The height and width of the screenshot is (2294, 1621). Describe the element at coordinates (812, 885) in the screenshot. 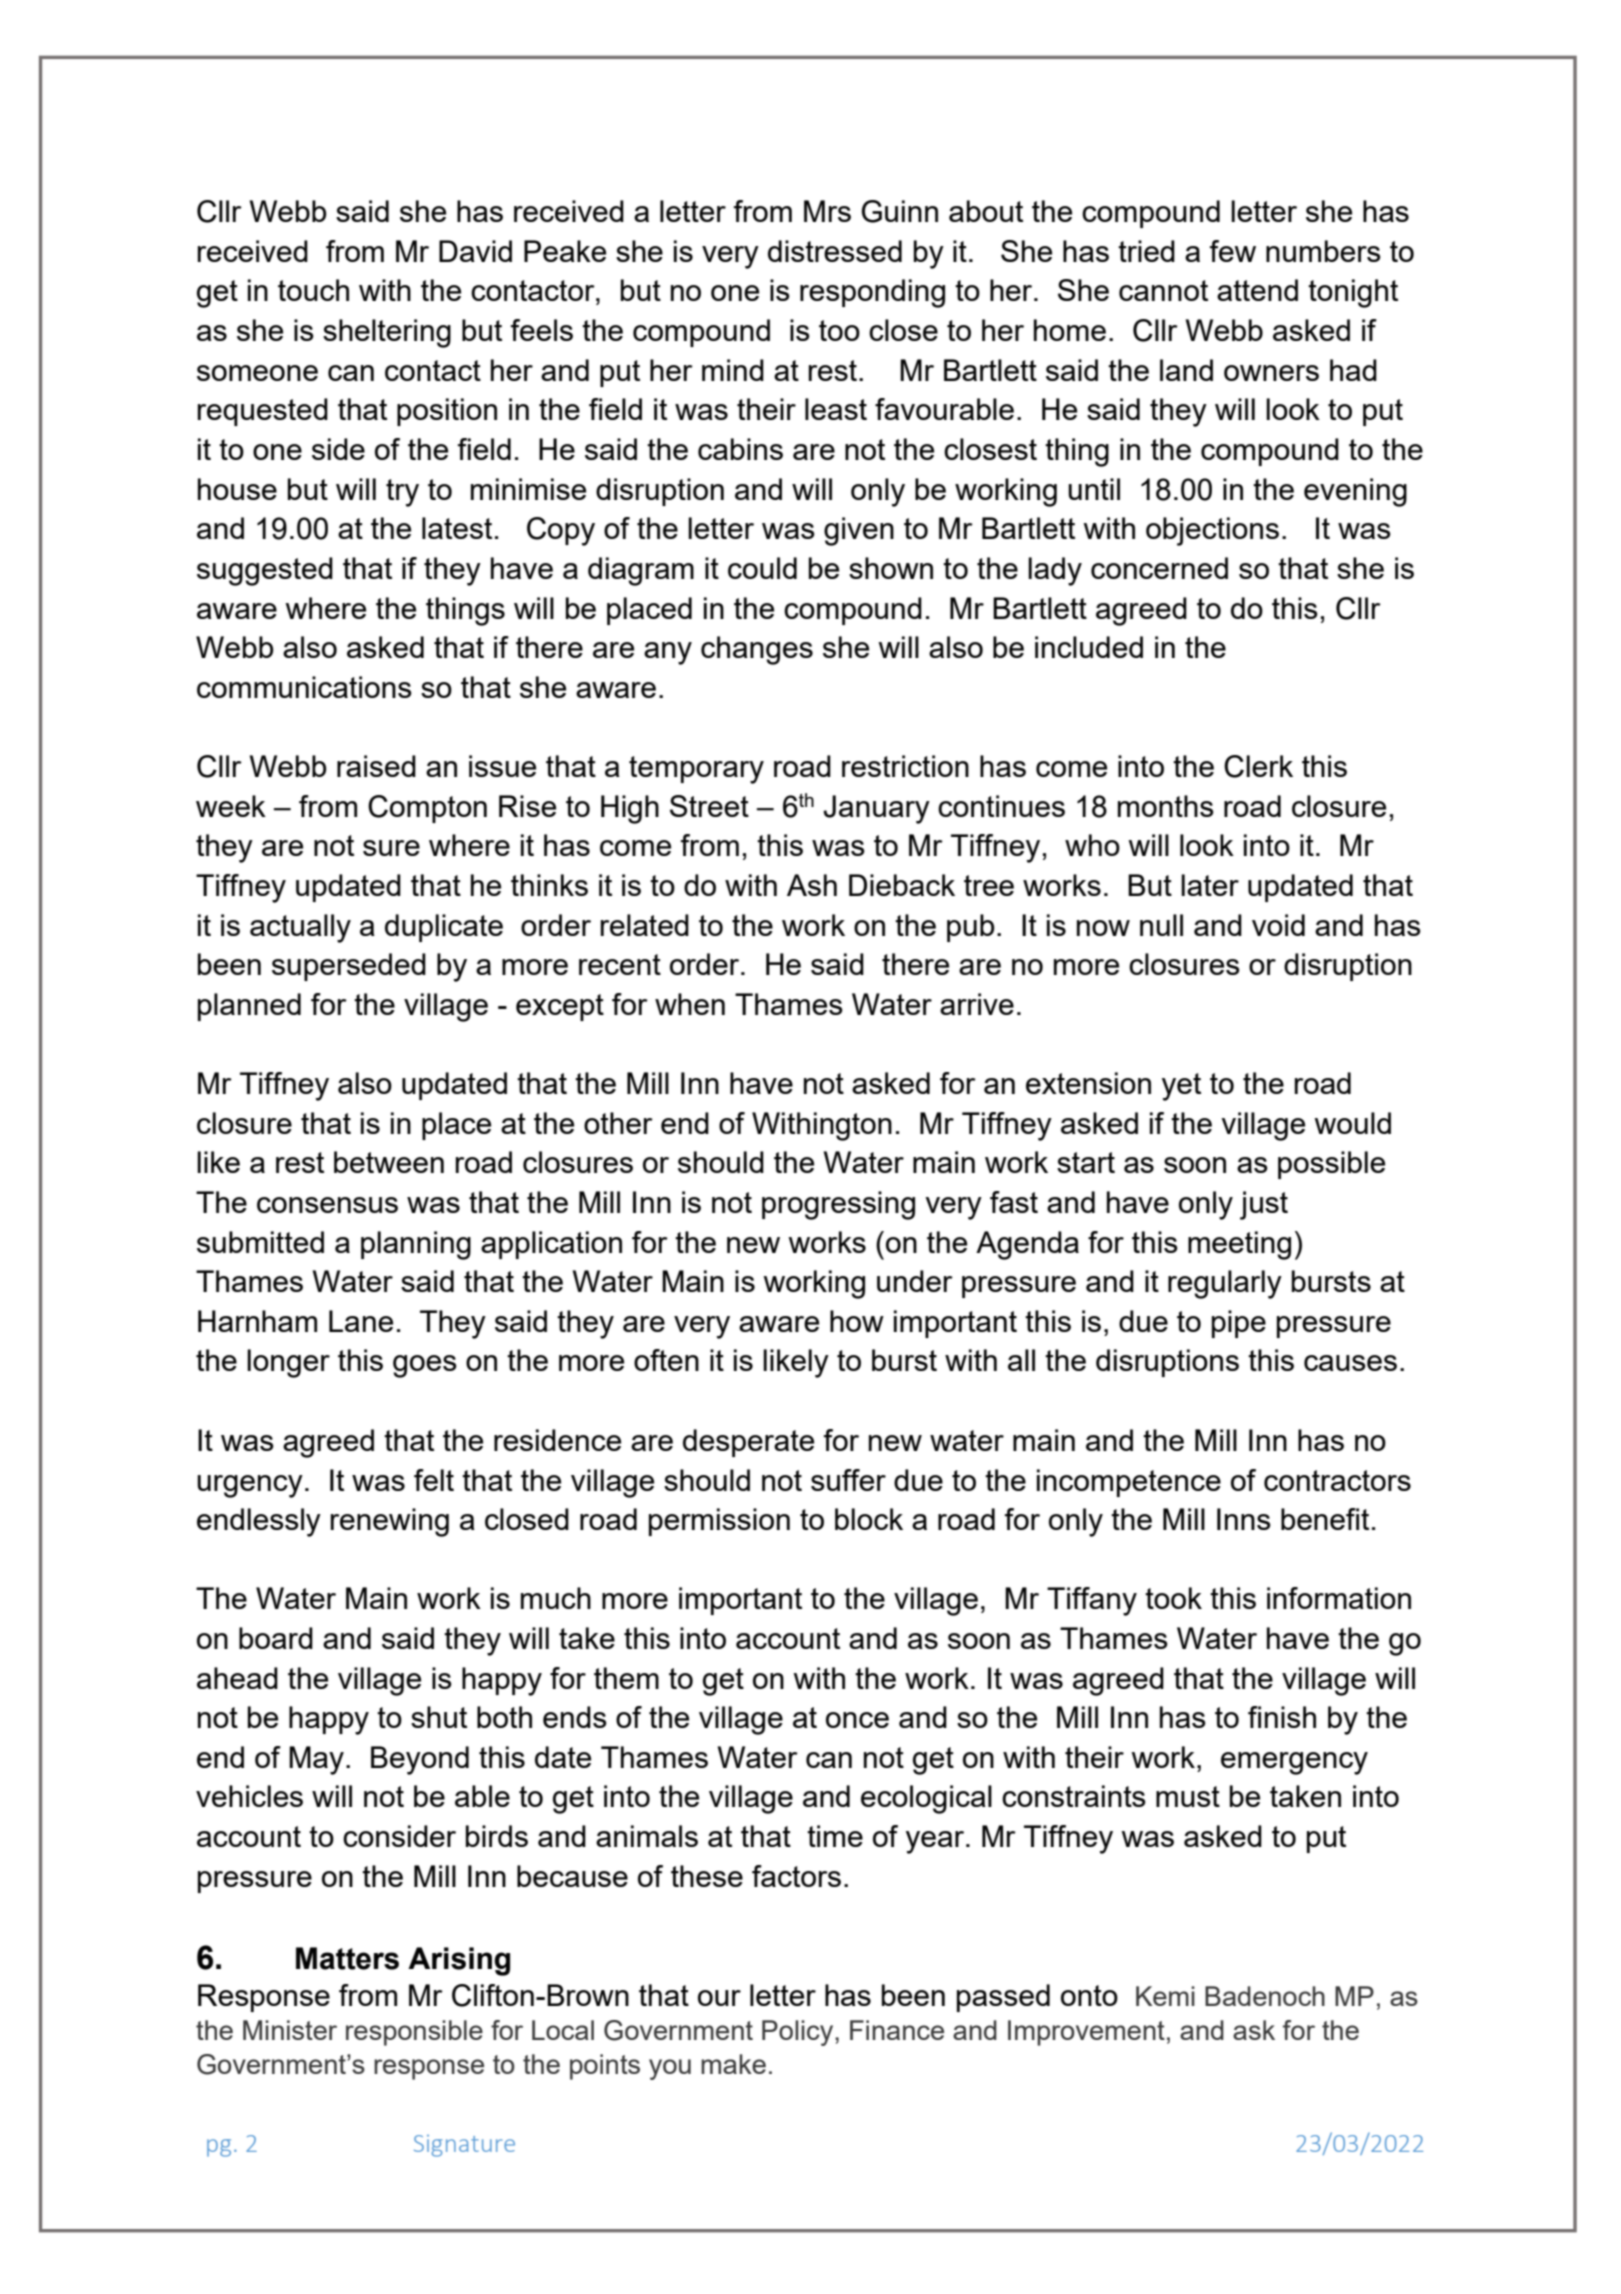

I see `Ash` at that location.
